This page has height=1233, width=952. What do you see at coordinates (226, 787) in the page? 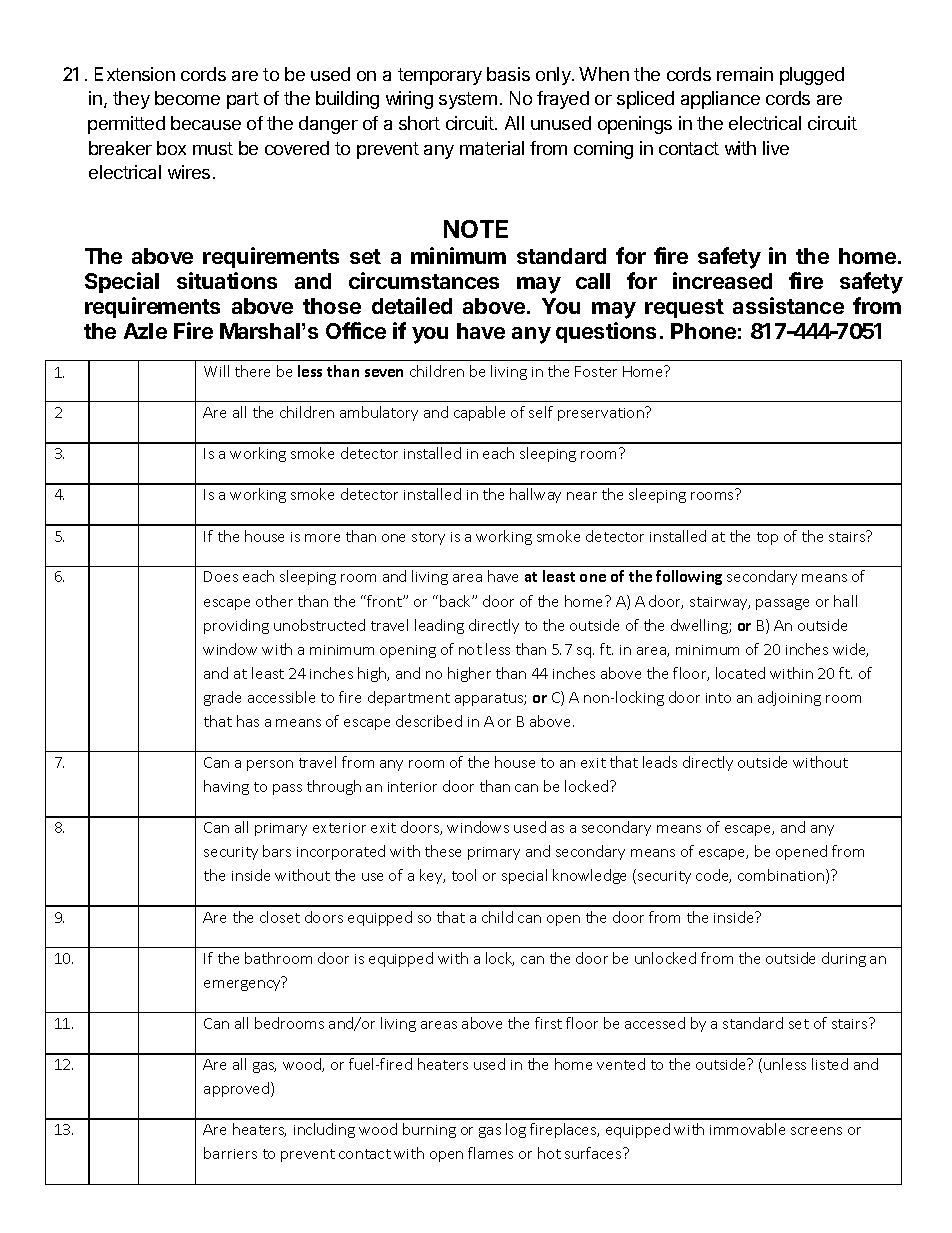
I see `having` at bounding box center [226, 787].
